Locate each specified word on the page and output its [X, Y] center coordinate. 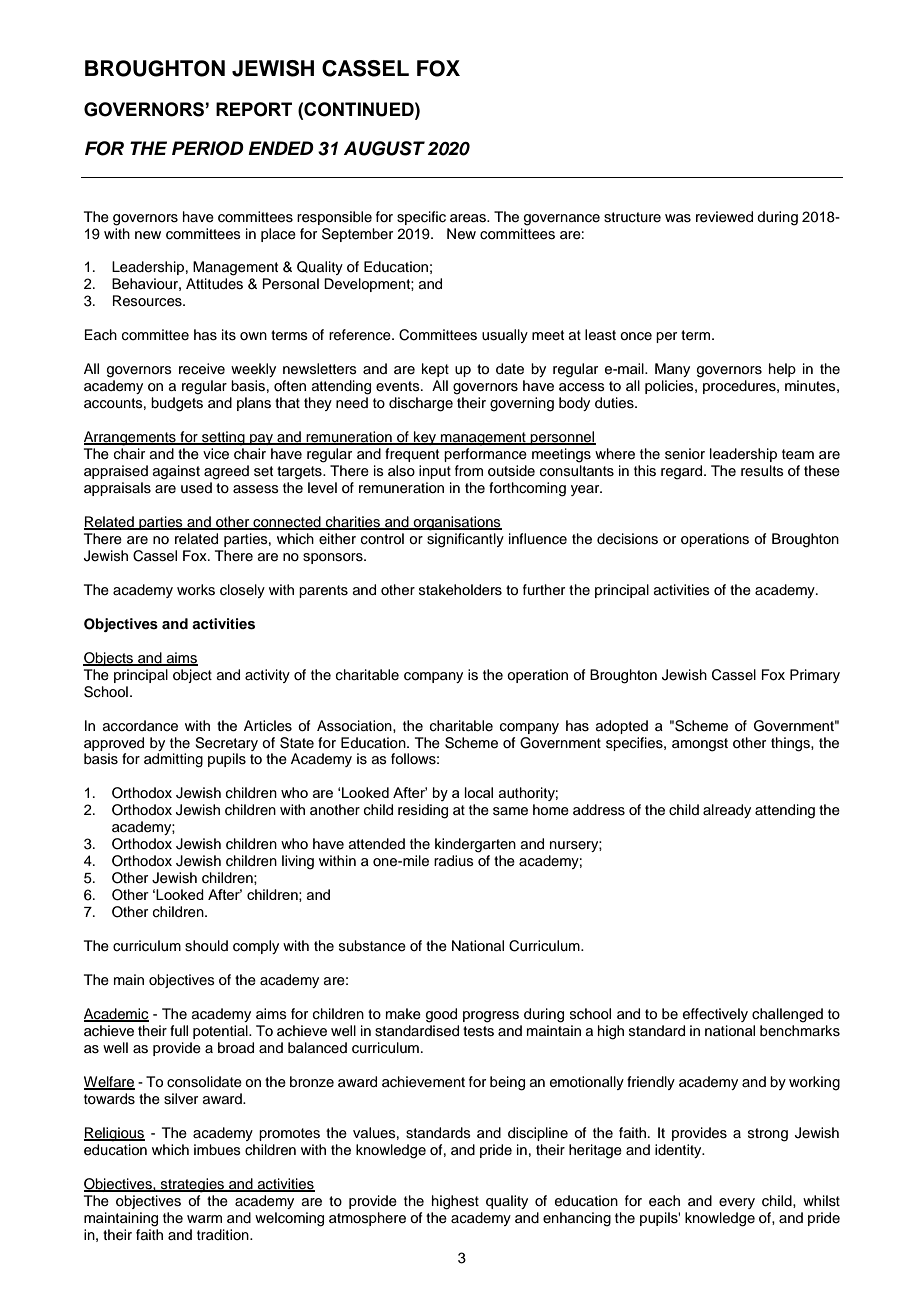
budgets [177, 404]
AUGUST [384, 148]
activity [267, 676]
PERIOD [208, 148]
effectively [715, 1015]
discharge [421, 404]
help [782, 370]
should [206, 946]
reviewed [724, 217]
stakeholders [460, 590]
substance [372, 946]
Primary [815, 676]
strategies [192, 1185]
